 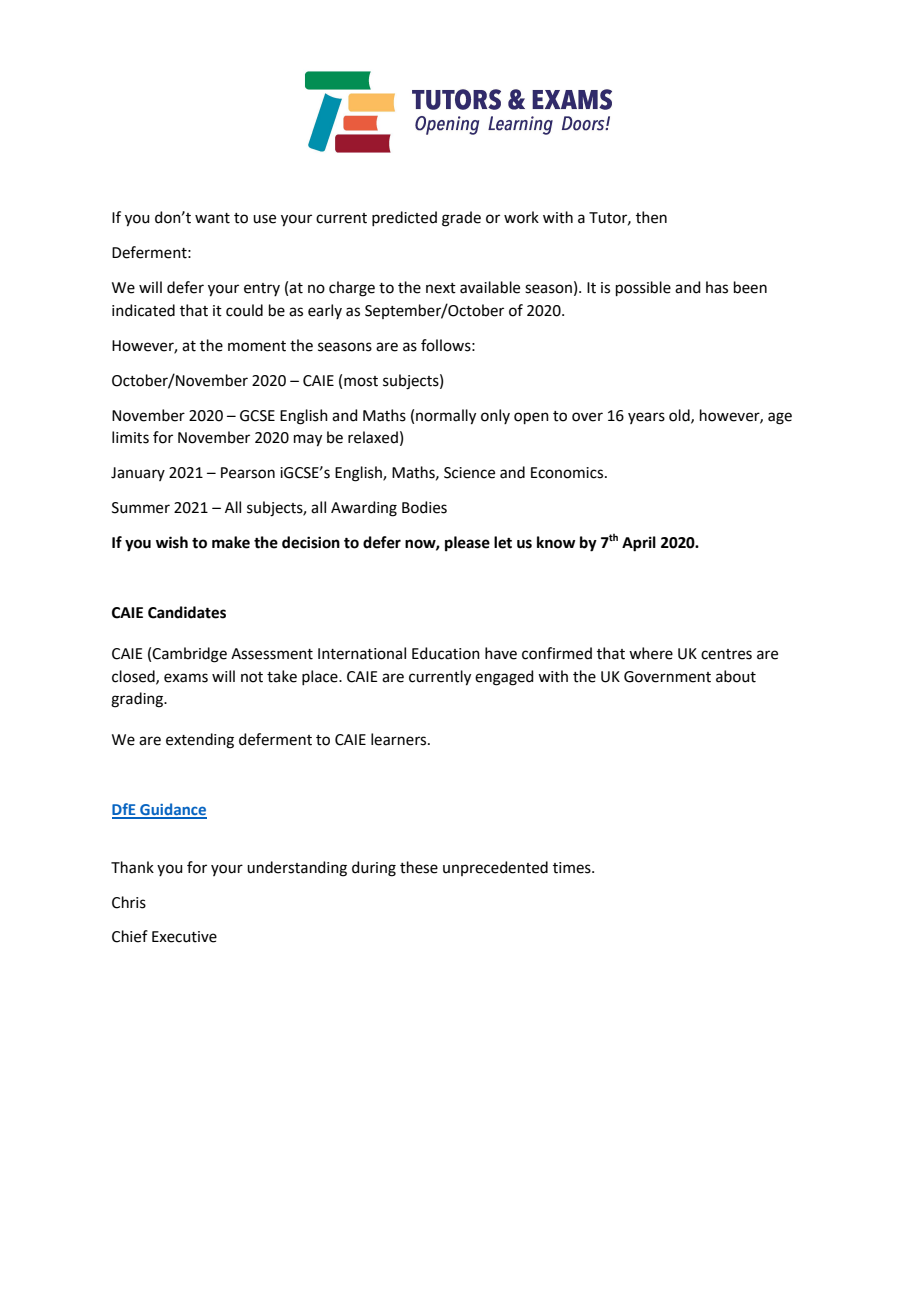 What do you see at coordinates (573, 868) in the screenshot?
I see `times` at bounding box center [573, 868].
